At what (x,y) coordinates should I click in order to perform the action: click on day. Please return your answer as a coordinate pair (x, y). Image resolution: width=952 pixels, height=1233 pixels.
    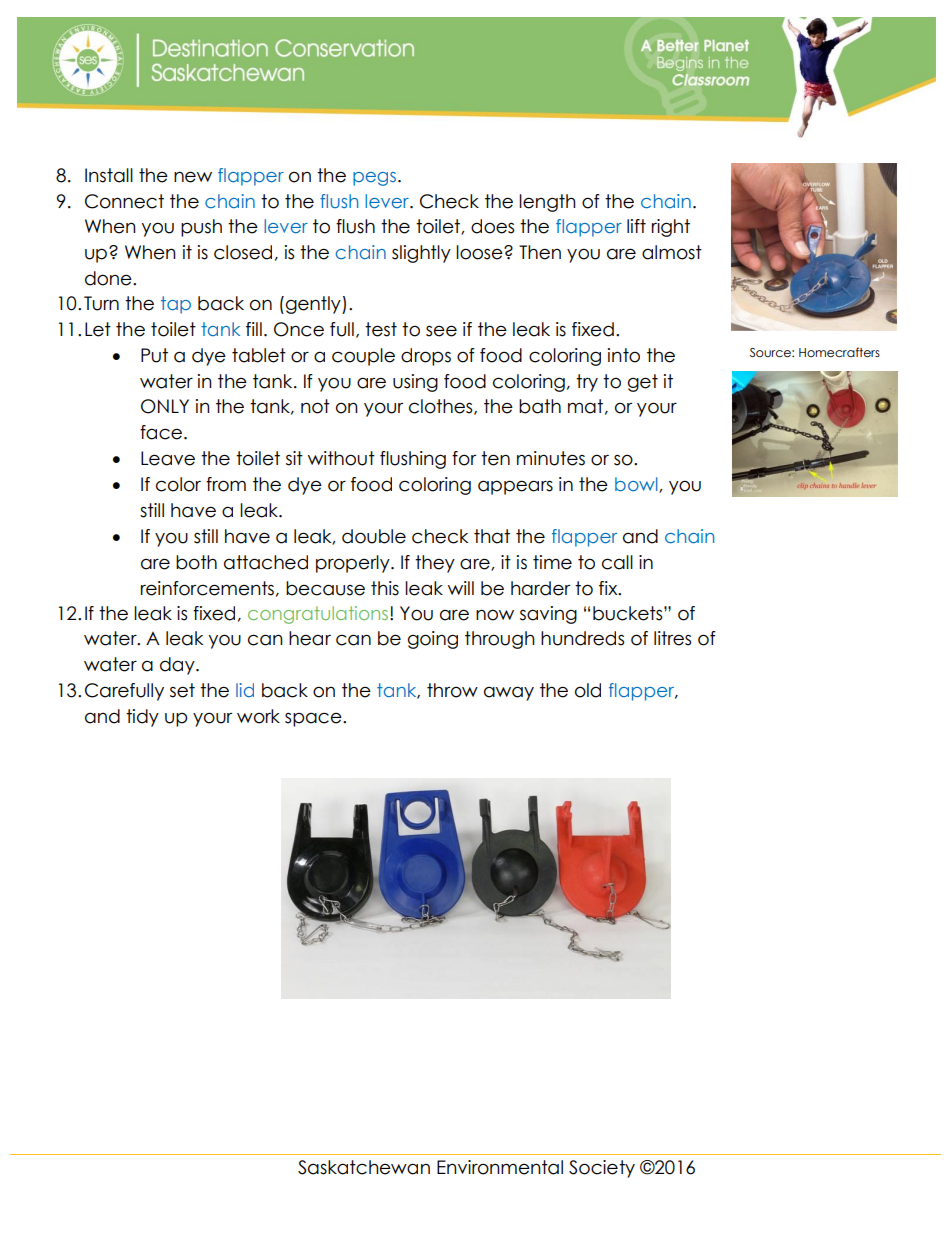
    Looking at the image, I should click on (178, 666).
